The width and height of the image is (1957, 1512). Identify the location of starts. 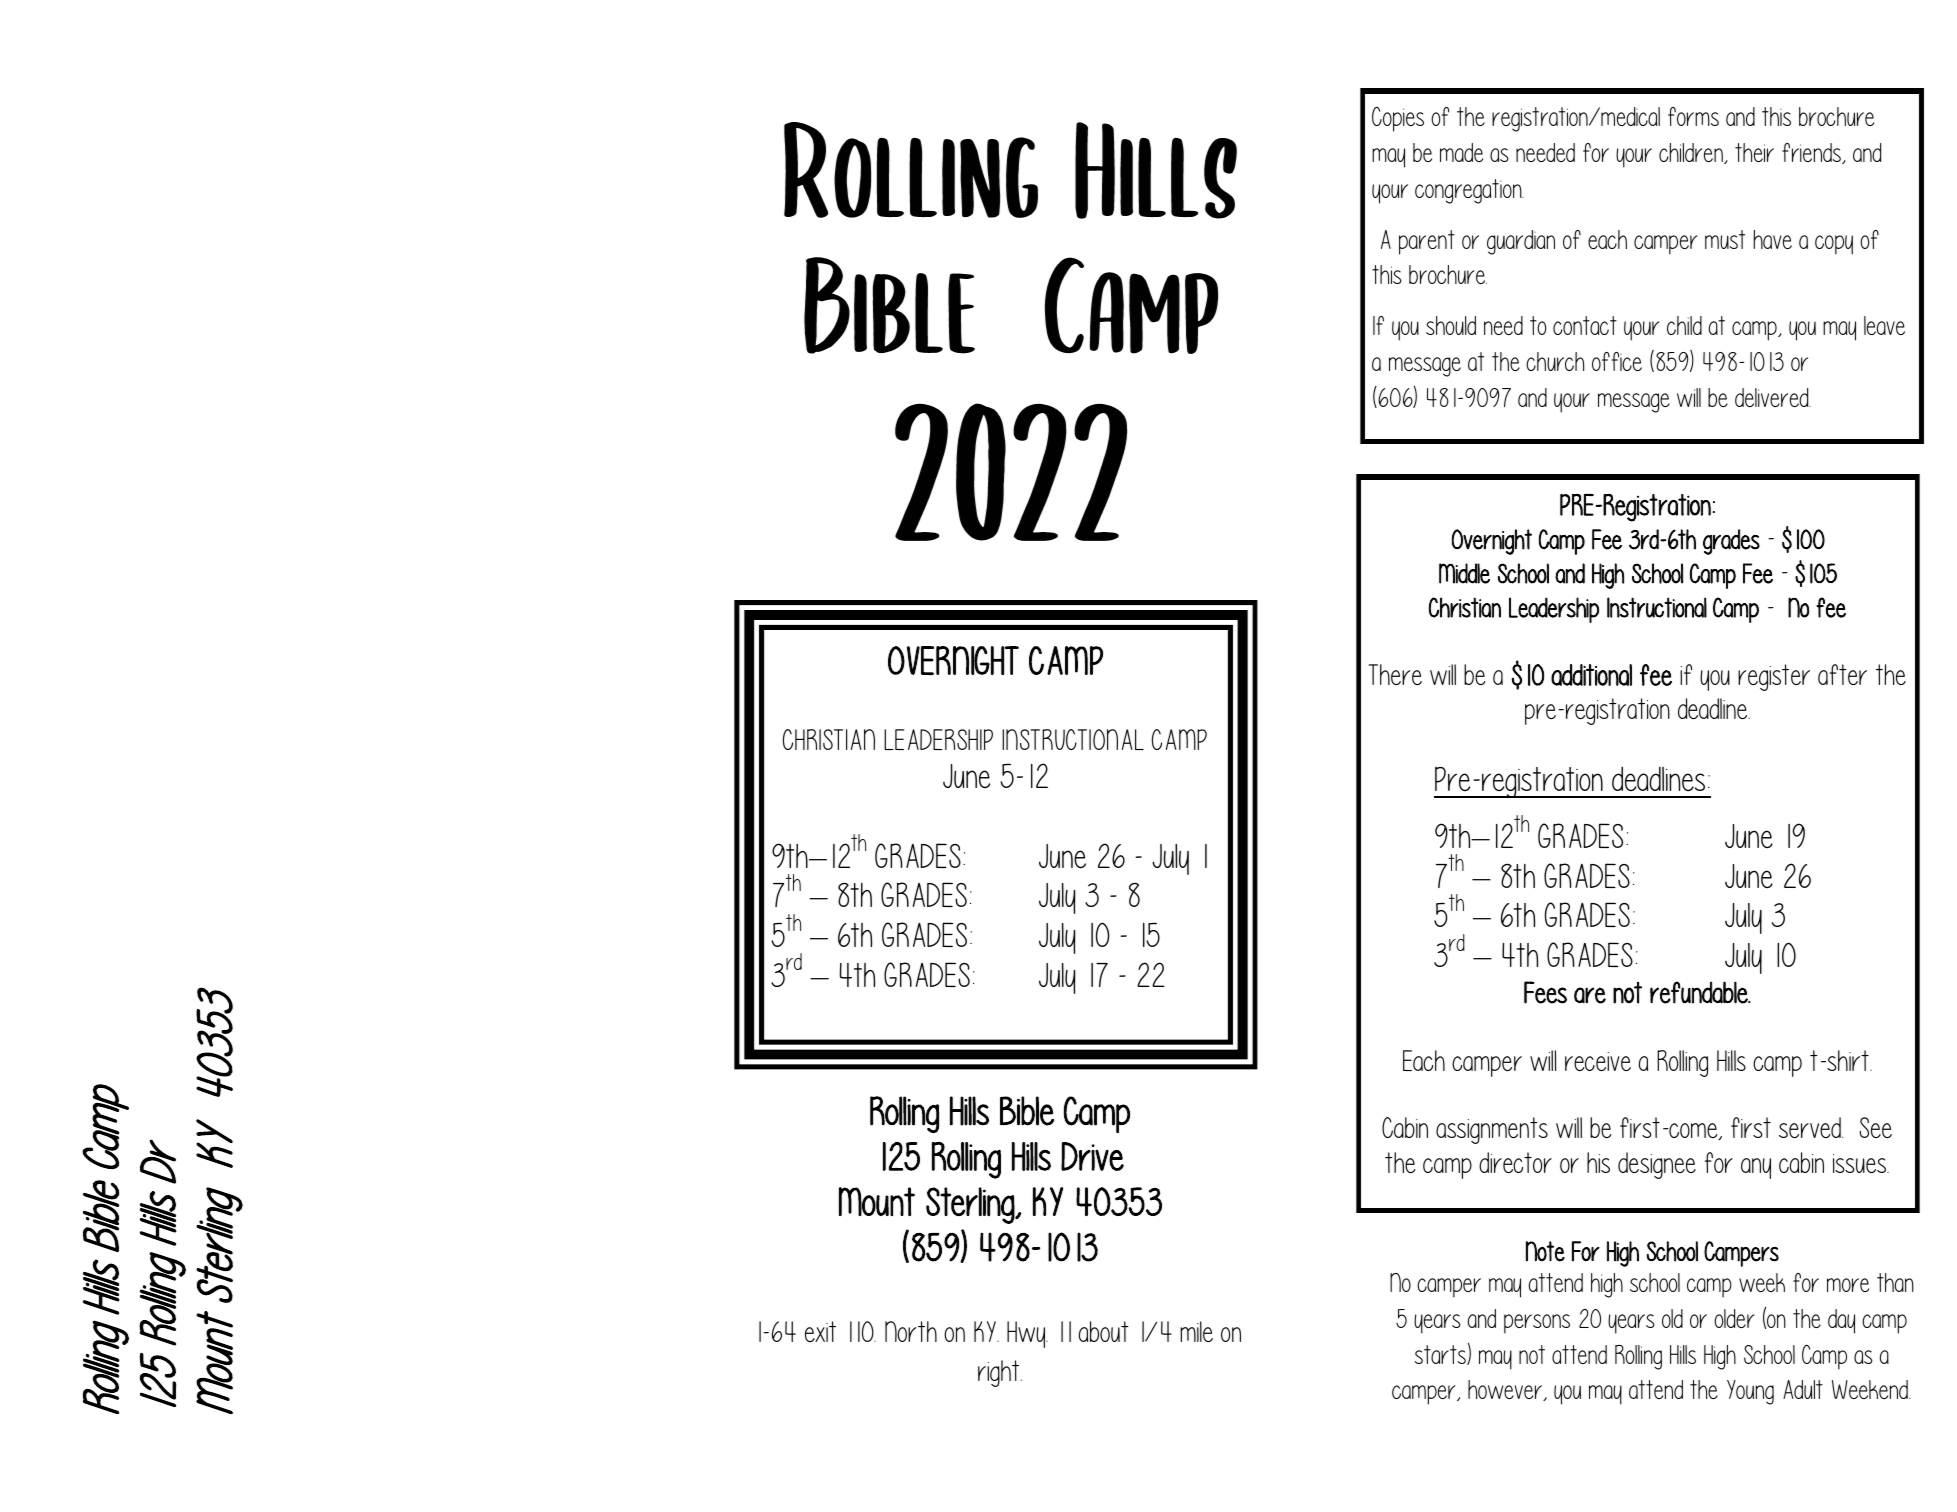
(1441, 1355).
